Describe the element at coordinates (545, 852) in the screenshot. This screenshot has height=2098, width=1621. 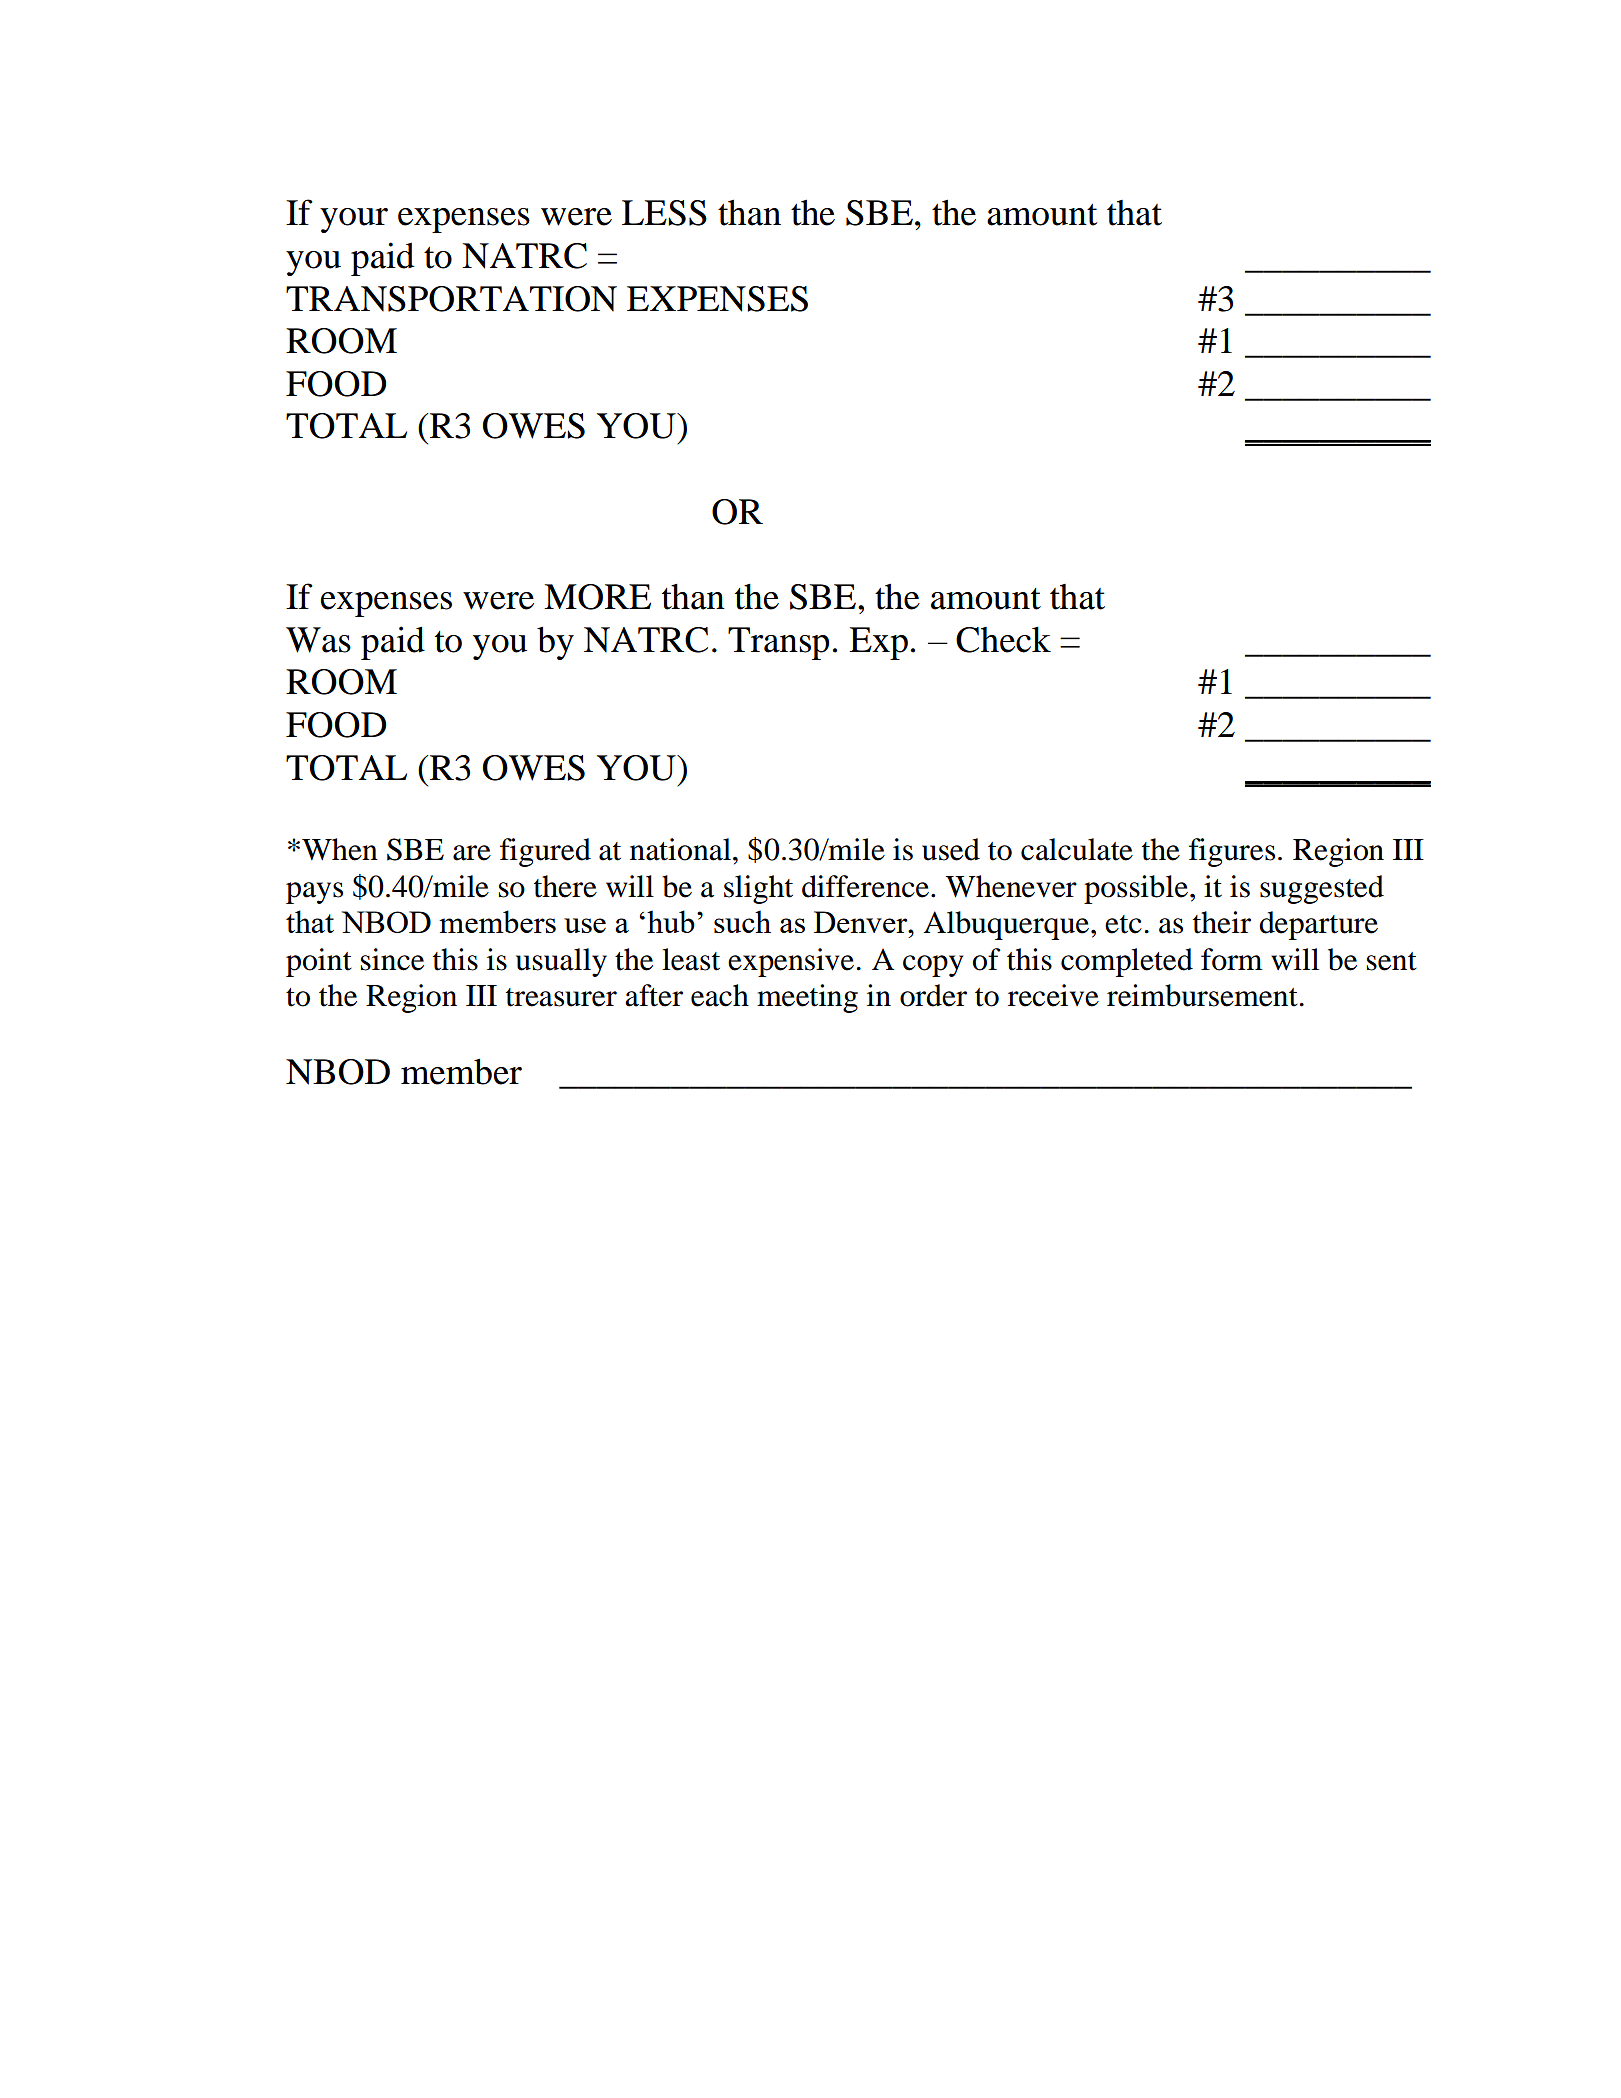
I see `figured` at that location.
